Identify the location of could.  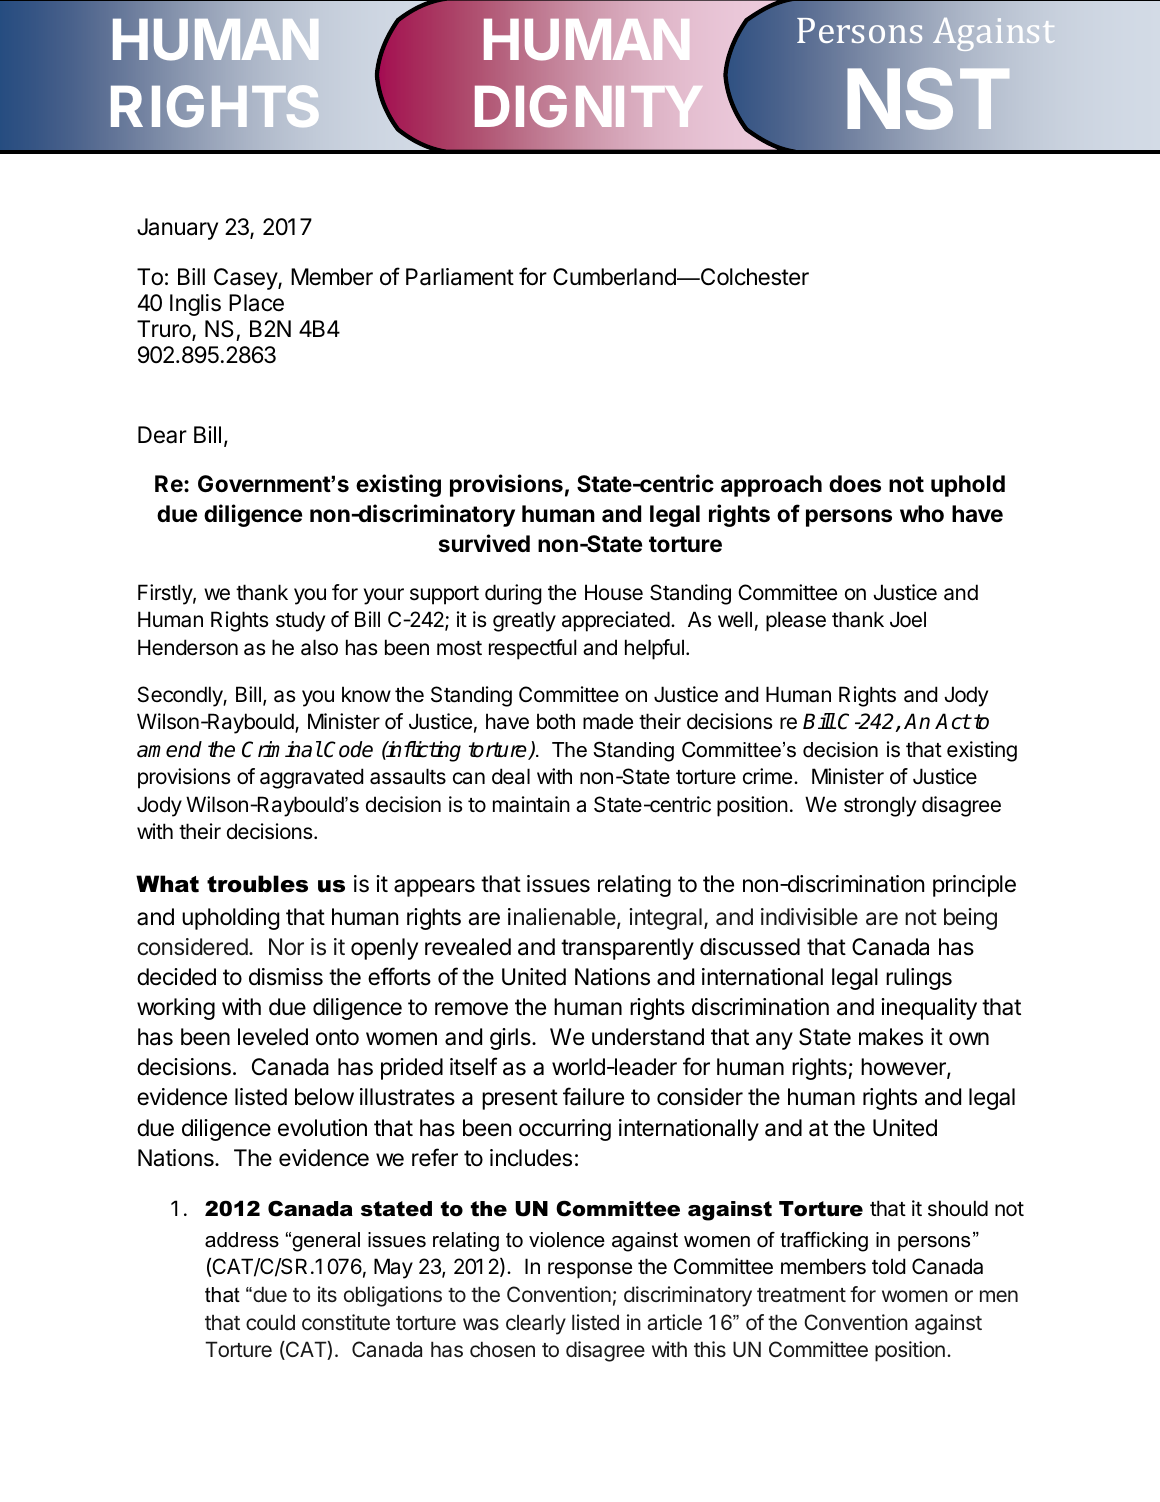
(270, 1322).
